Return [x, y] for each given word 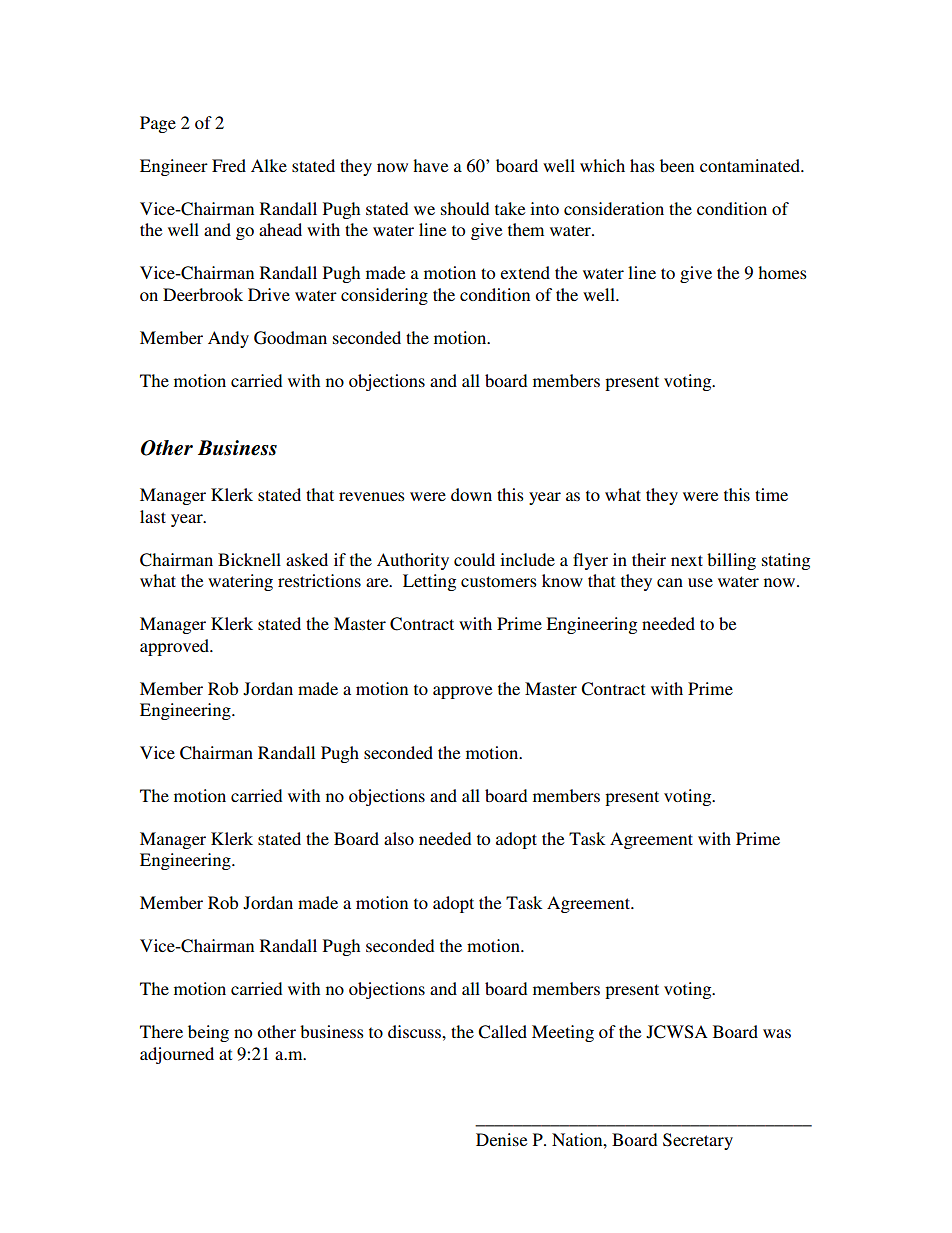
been [677, 165]
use [700, 582]
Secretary [698, 1141]
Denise [502, 1139]
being [208, 1033]
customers [499, 581]
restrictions [319, 580]
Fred [229, 165]
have [431, 165]
